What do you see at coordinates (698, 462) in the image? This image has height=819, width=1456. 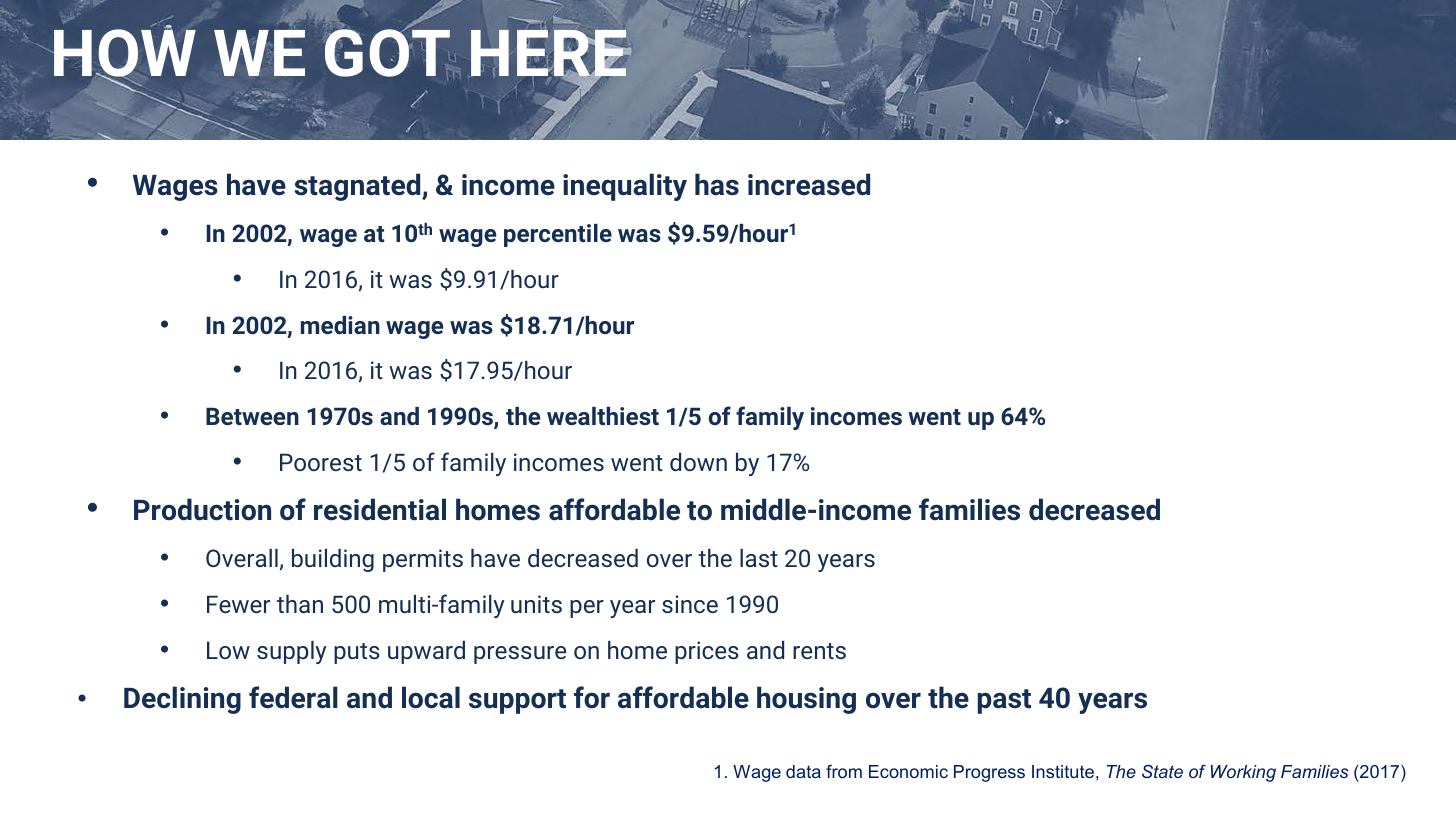 I see `down` at bounding box center [698, 462].
